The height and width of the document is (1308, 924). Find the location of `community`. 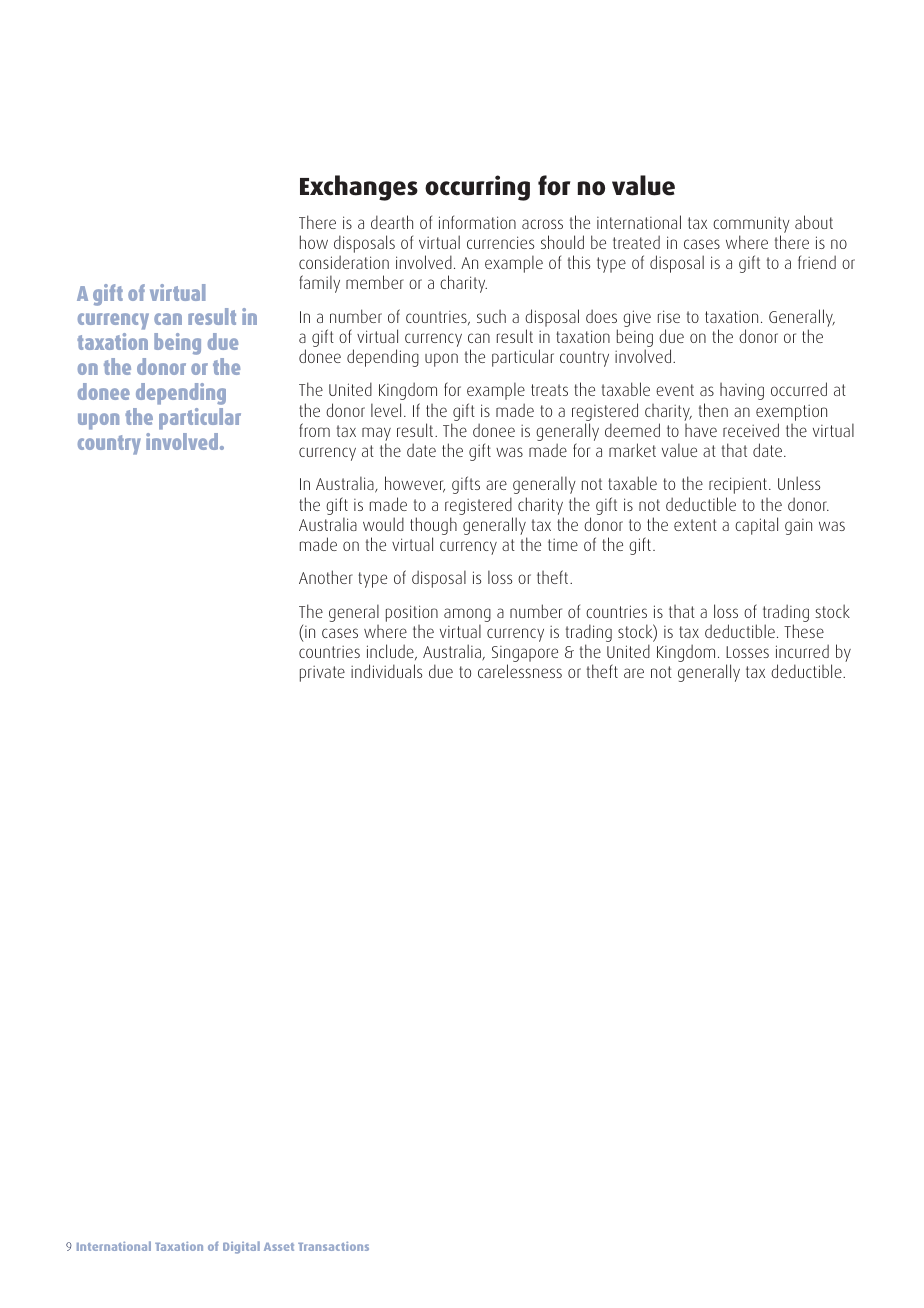

community is located at coordinates (751, 225).
